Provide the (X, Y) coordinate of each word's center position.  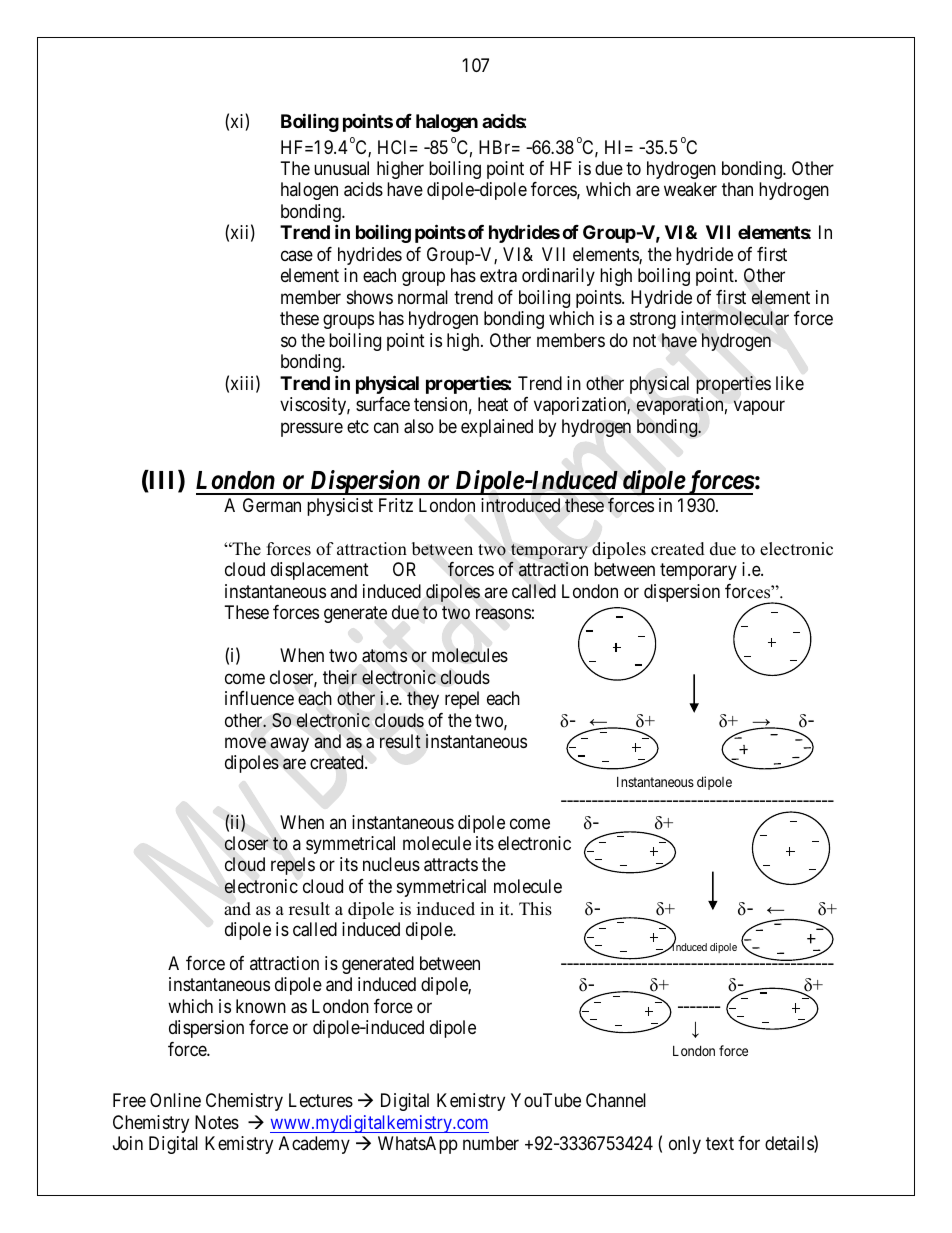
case (297, 255)
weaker (690, 189)
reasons (503, 614)
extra (498, 276)
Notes (217, 1122)
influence (259, 698)
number (491, 1143)
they (423, 700)
